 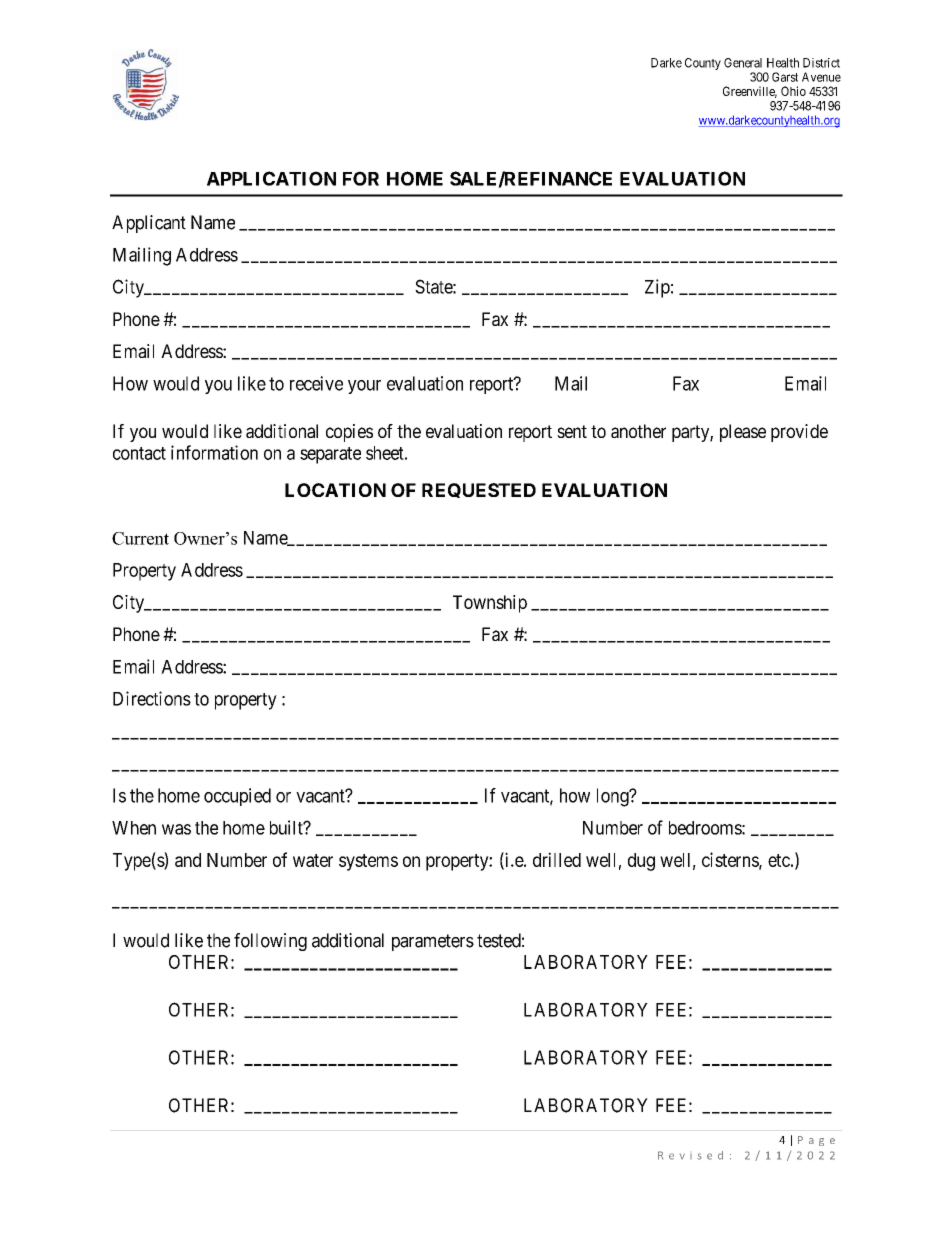 I want to click on Township, so click(x=490, y=604).
